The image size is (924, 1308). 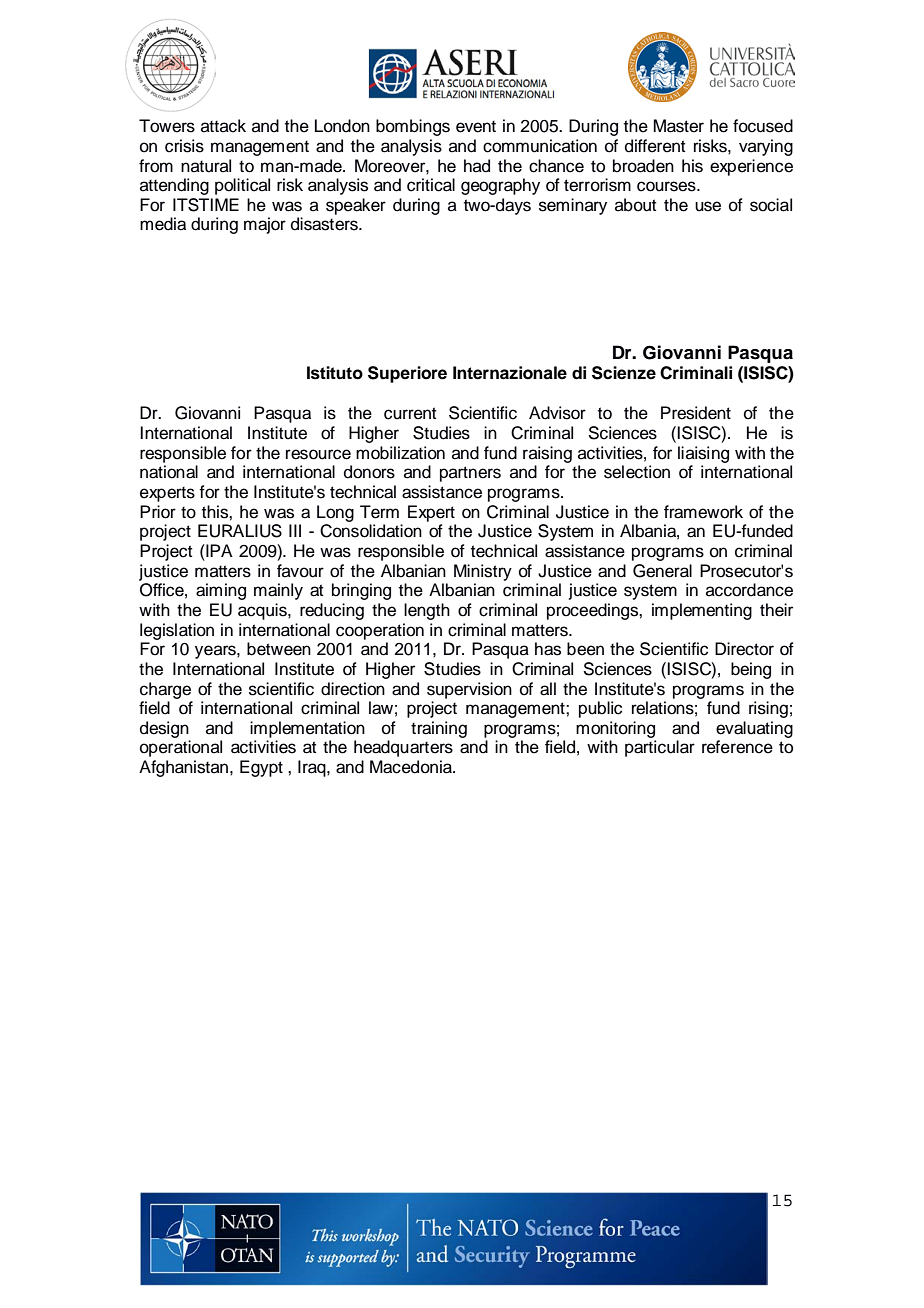 I want to click on aiming, so click(x=221, y=591).
